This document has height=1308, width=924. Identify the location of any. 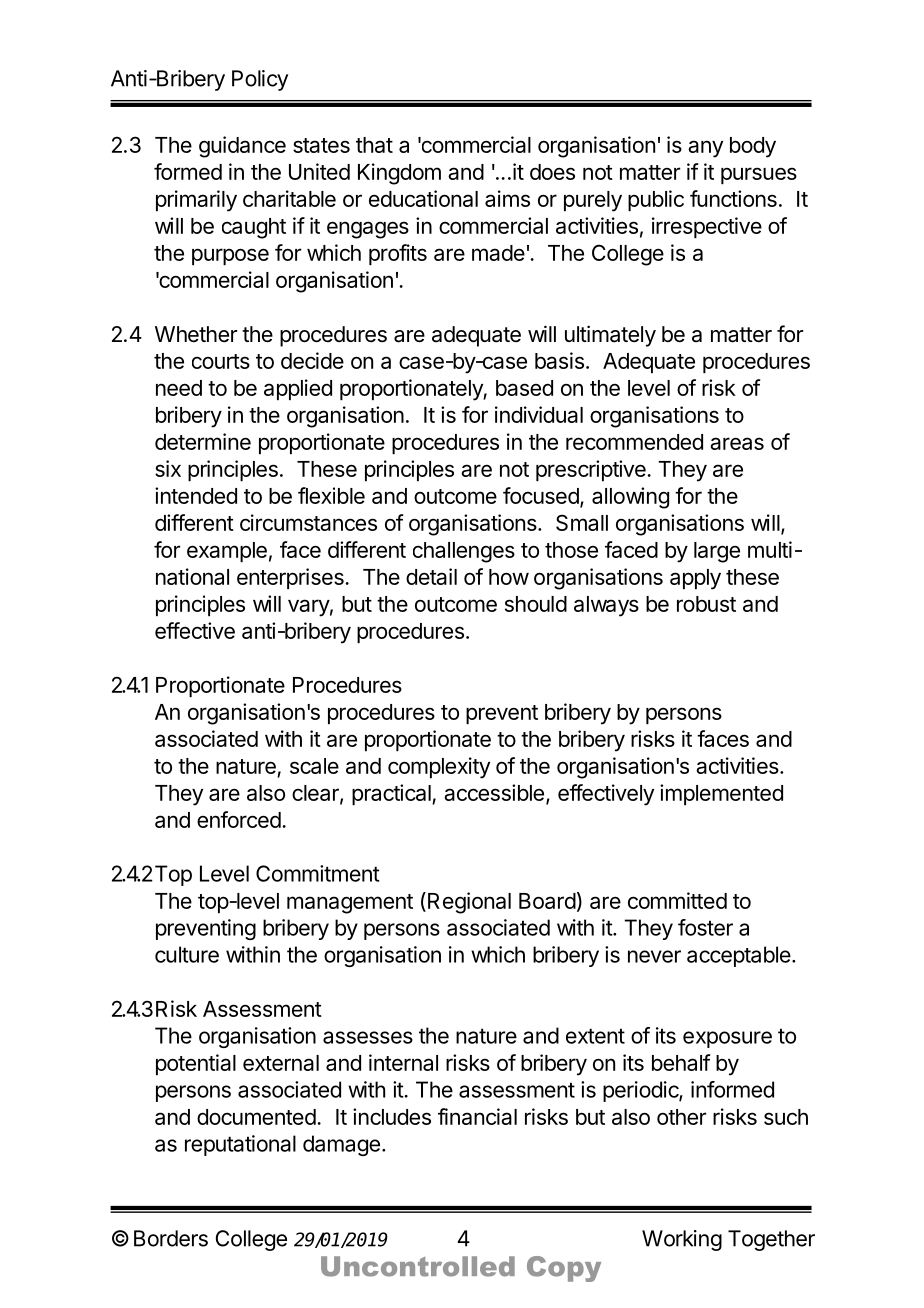
(705, 149).
